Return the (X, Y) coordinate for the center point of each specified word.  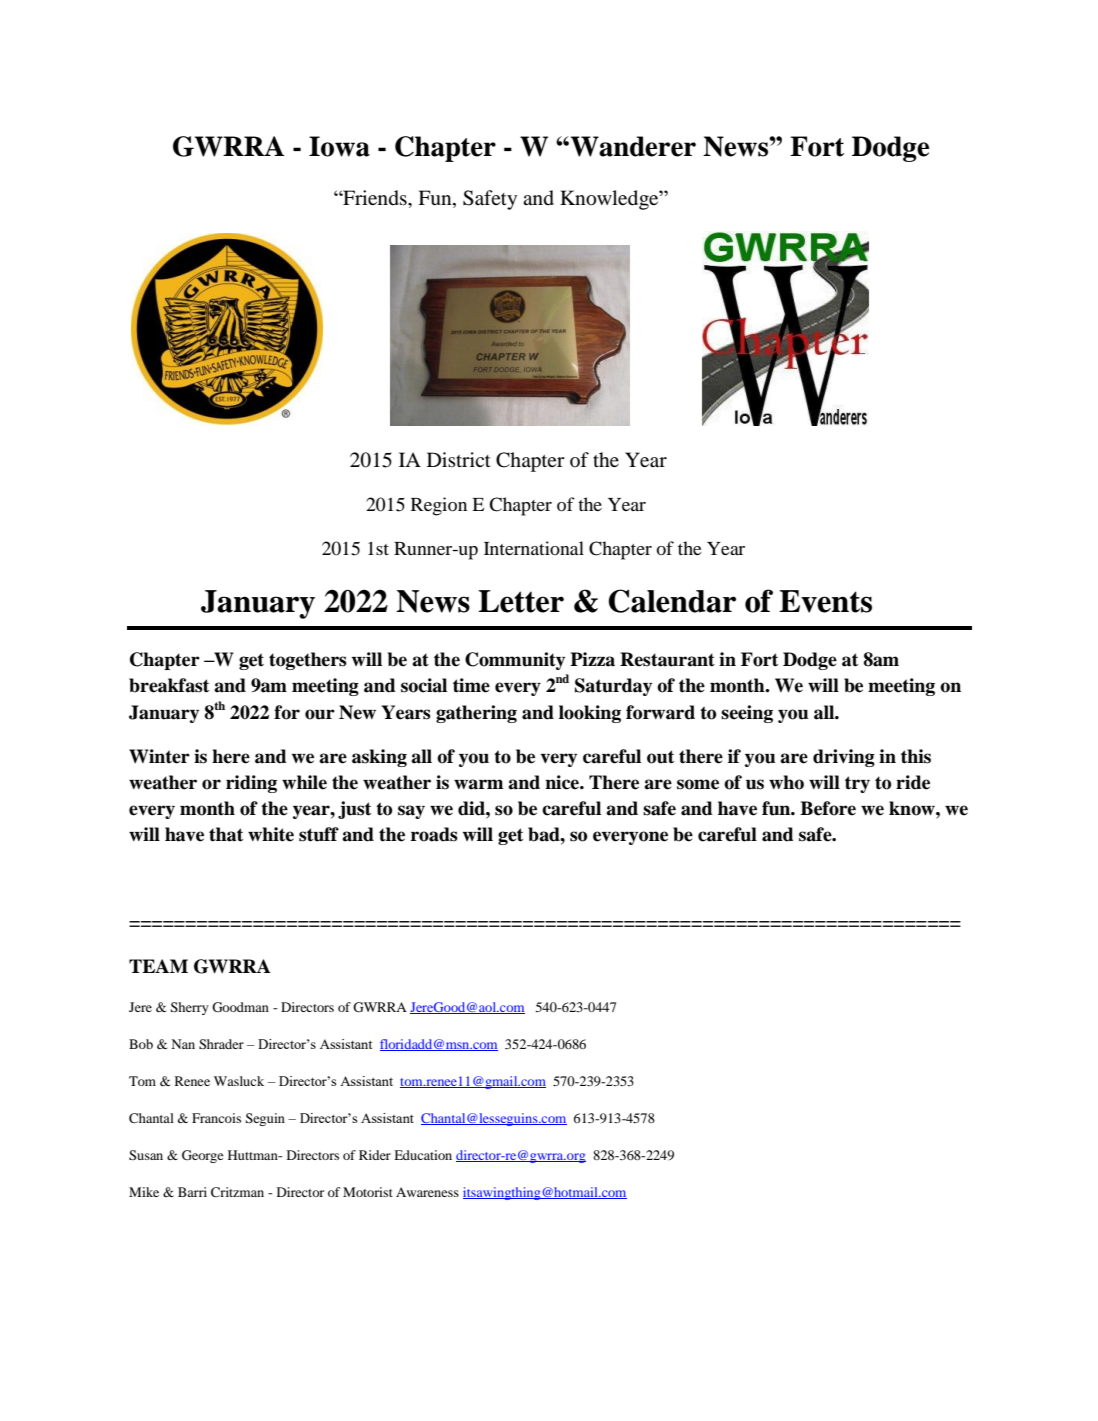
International (534, 548)
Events (825, 601)
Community (515, 661)
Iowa (339, 146)
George (202, 1156)
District (459, 459)
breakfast (169, 685)
